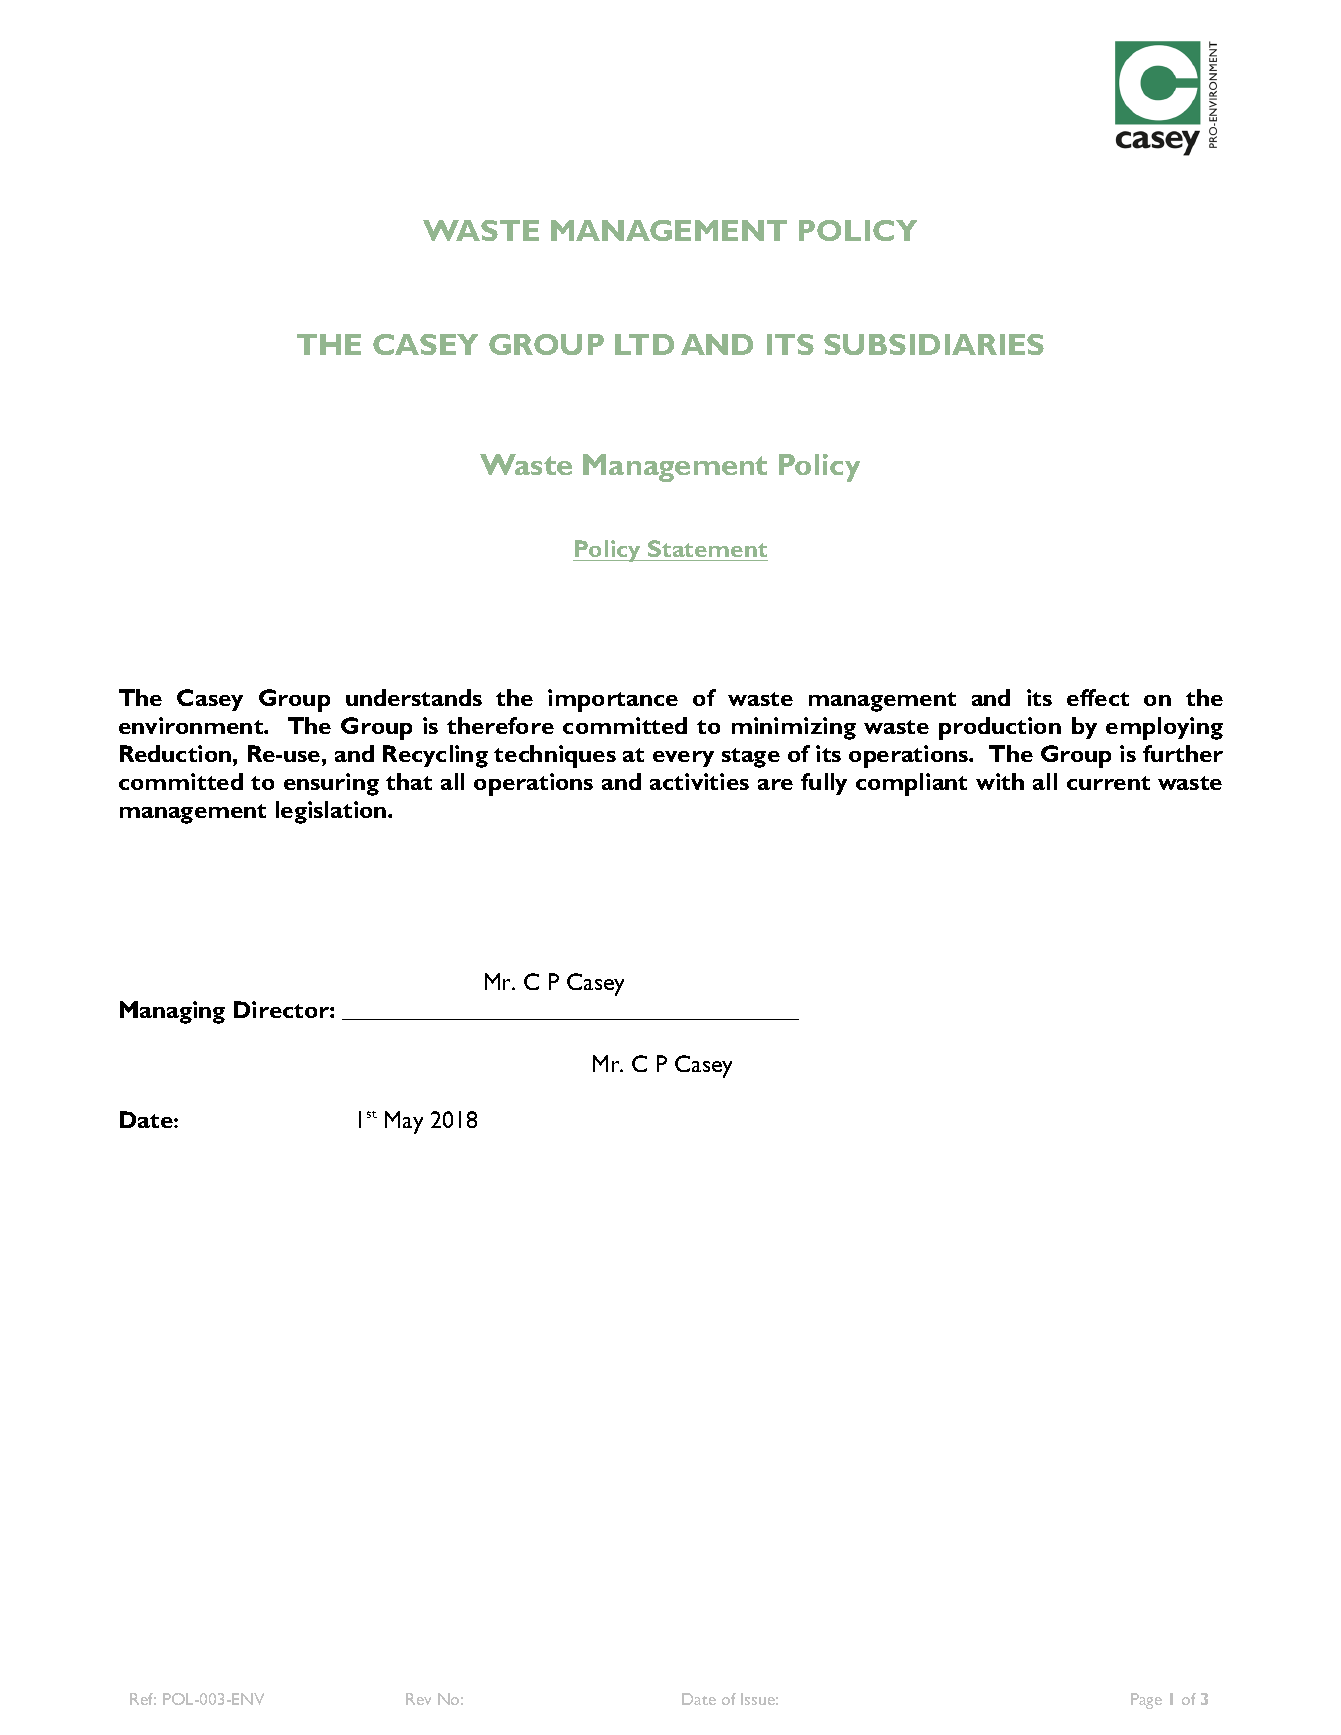 This screenshot has width=1341, height=1735. Describe the element at coordinates (172, 1012) in the screenshot. I see `Managing` at that location.
